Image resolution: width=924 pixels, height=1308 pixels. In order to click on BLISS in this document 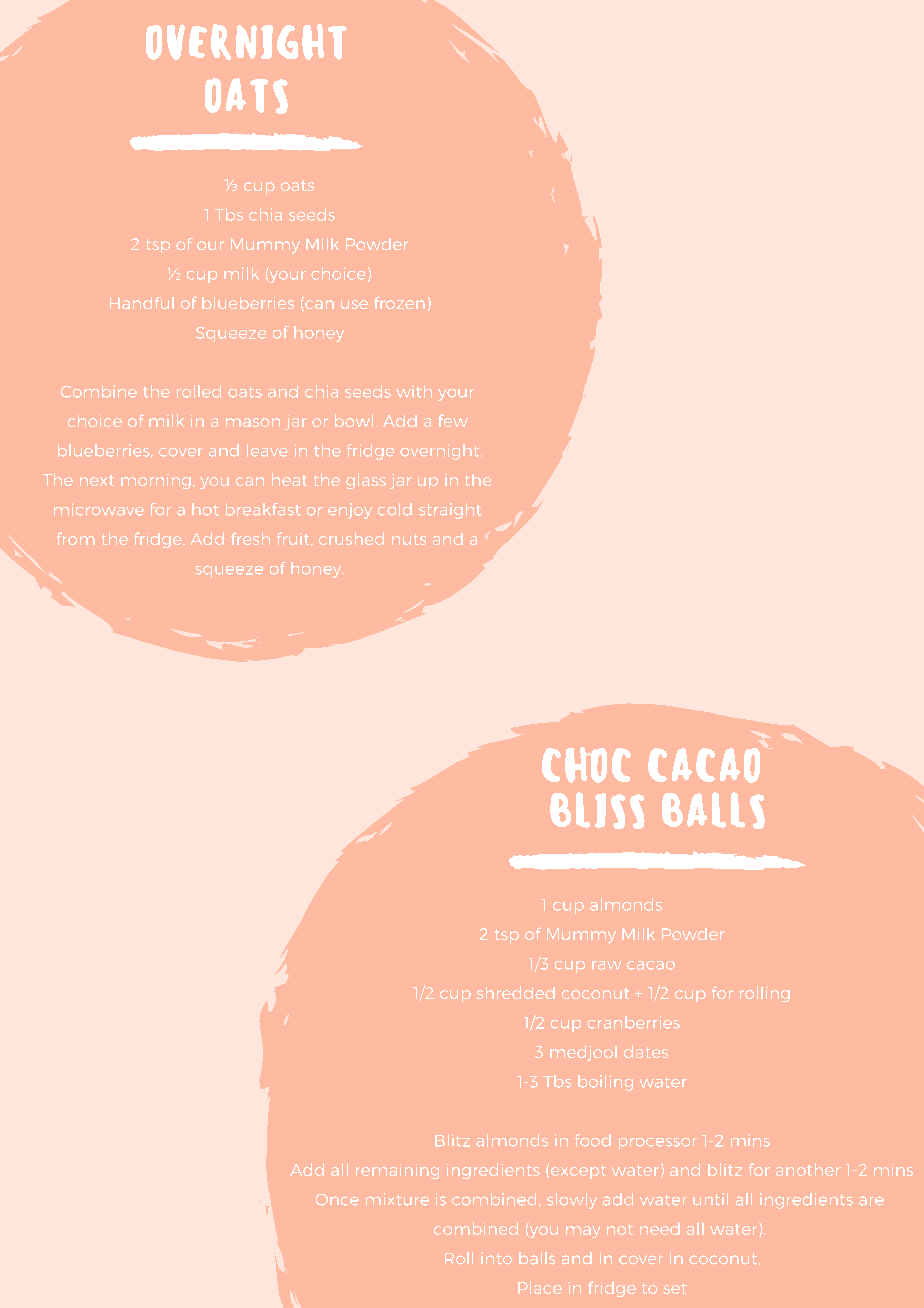, I will do `click(597, 810)`.
